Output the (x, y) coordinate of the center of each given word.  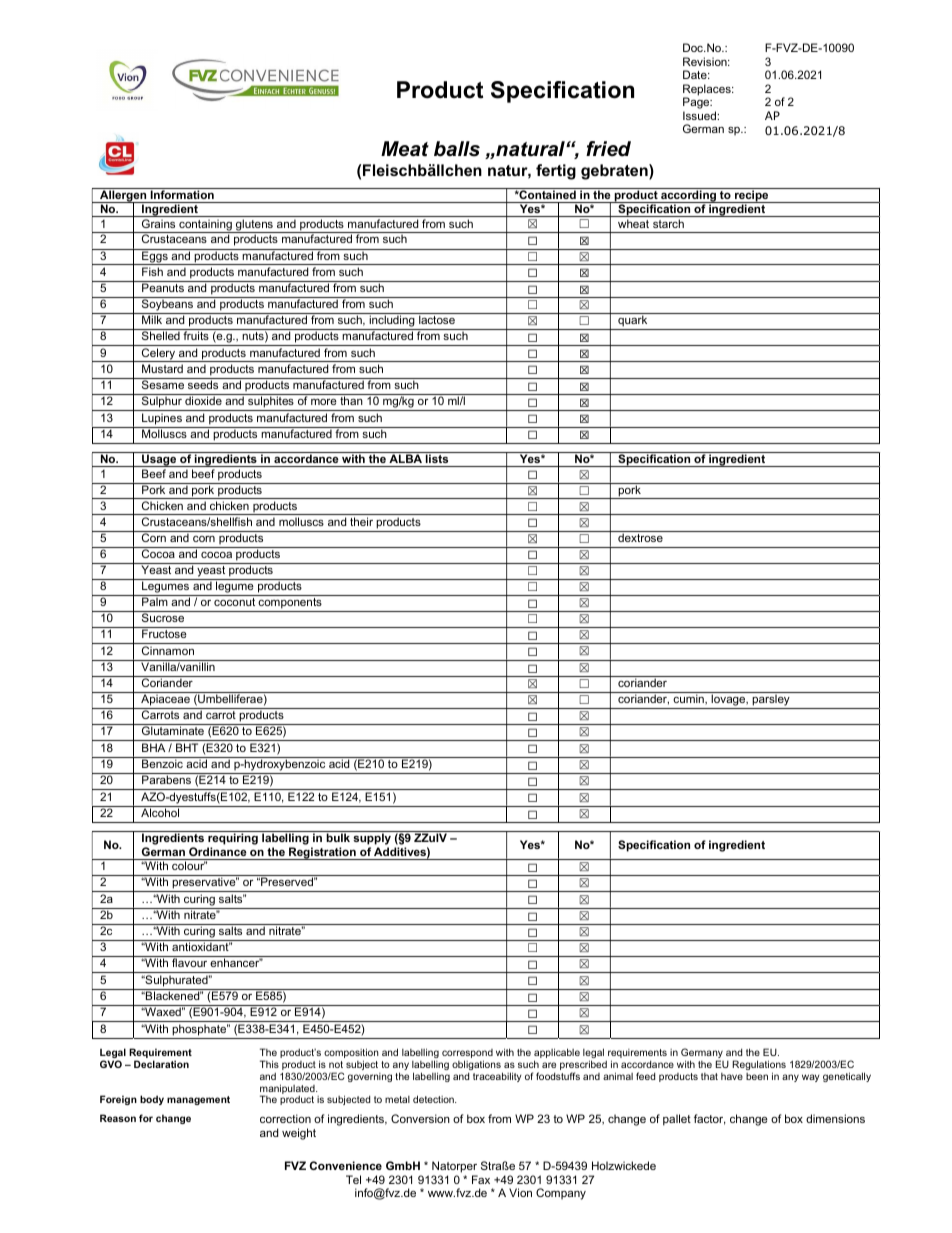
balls (457, 149)
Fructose (164, 633)
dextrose (640, 537)
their (361, 521)
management (198, 1100)
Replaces (708, 91)
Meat (405, 149)
